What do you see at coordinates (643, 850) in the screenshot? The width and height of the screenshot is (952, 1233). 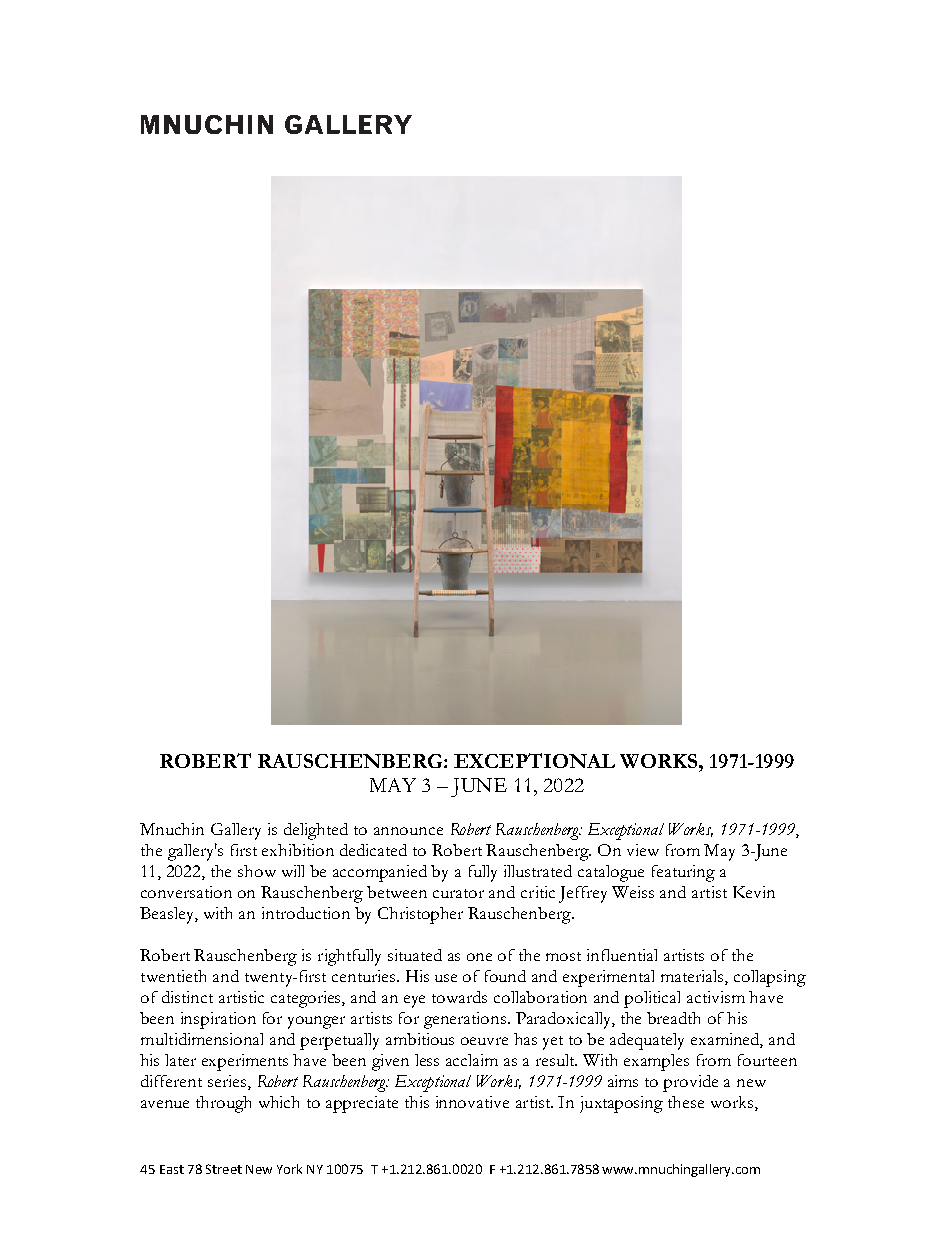 I see `view` at bounding box center [643, 850].
